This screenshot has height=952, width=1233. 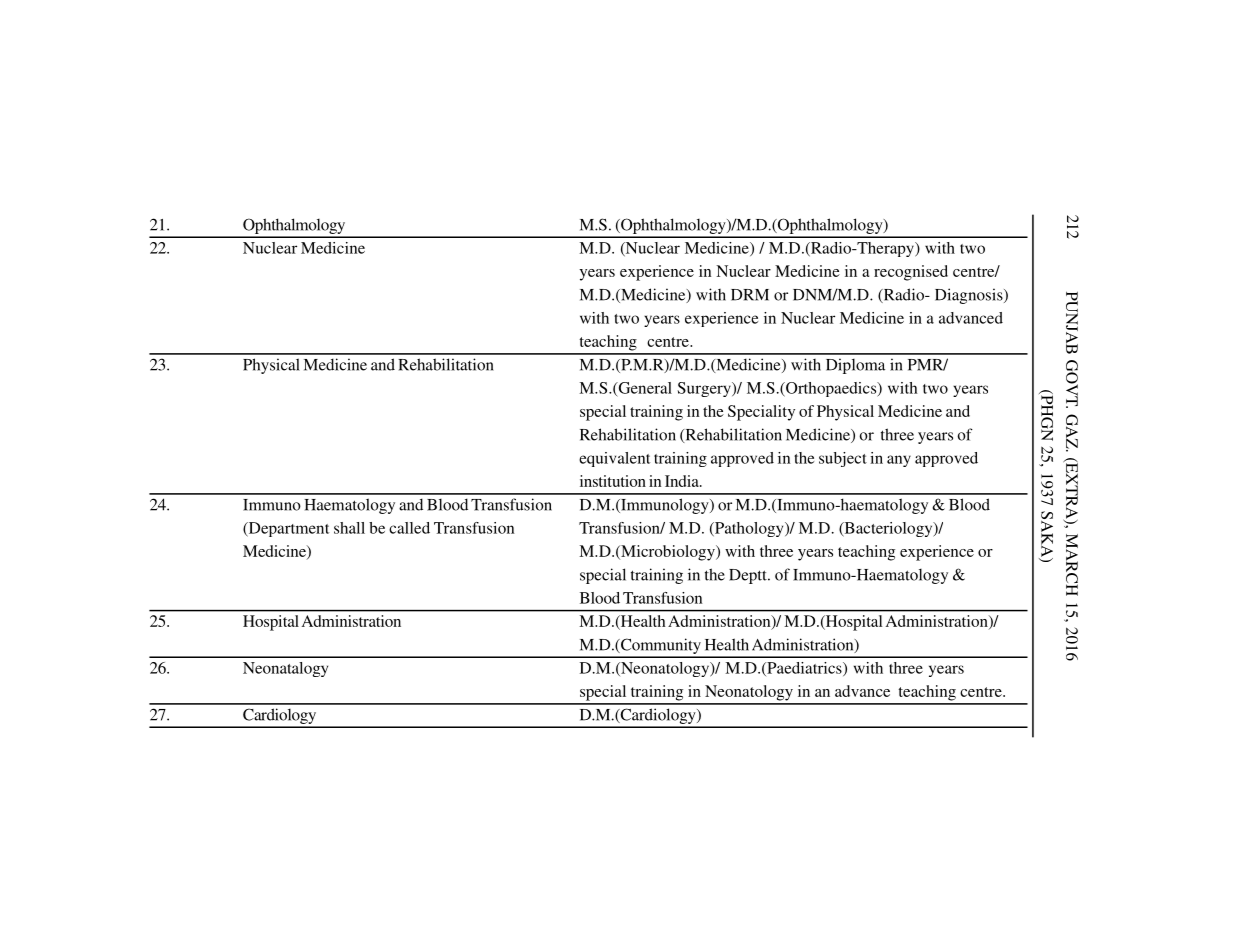 What do you see at coordinates (750, 295) in the screenshot?
I see `DRM` at bounding box center [750, 295].
